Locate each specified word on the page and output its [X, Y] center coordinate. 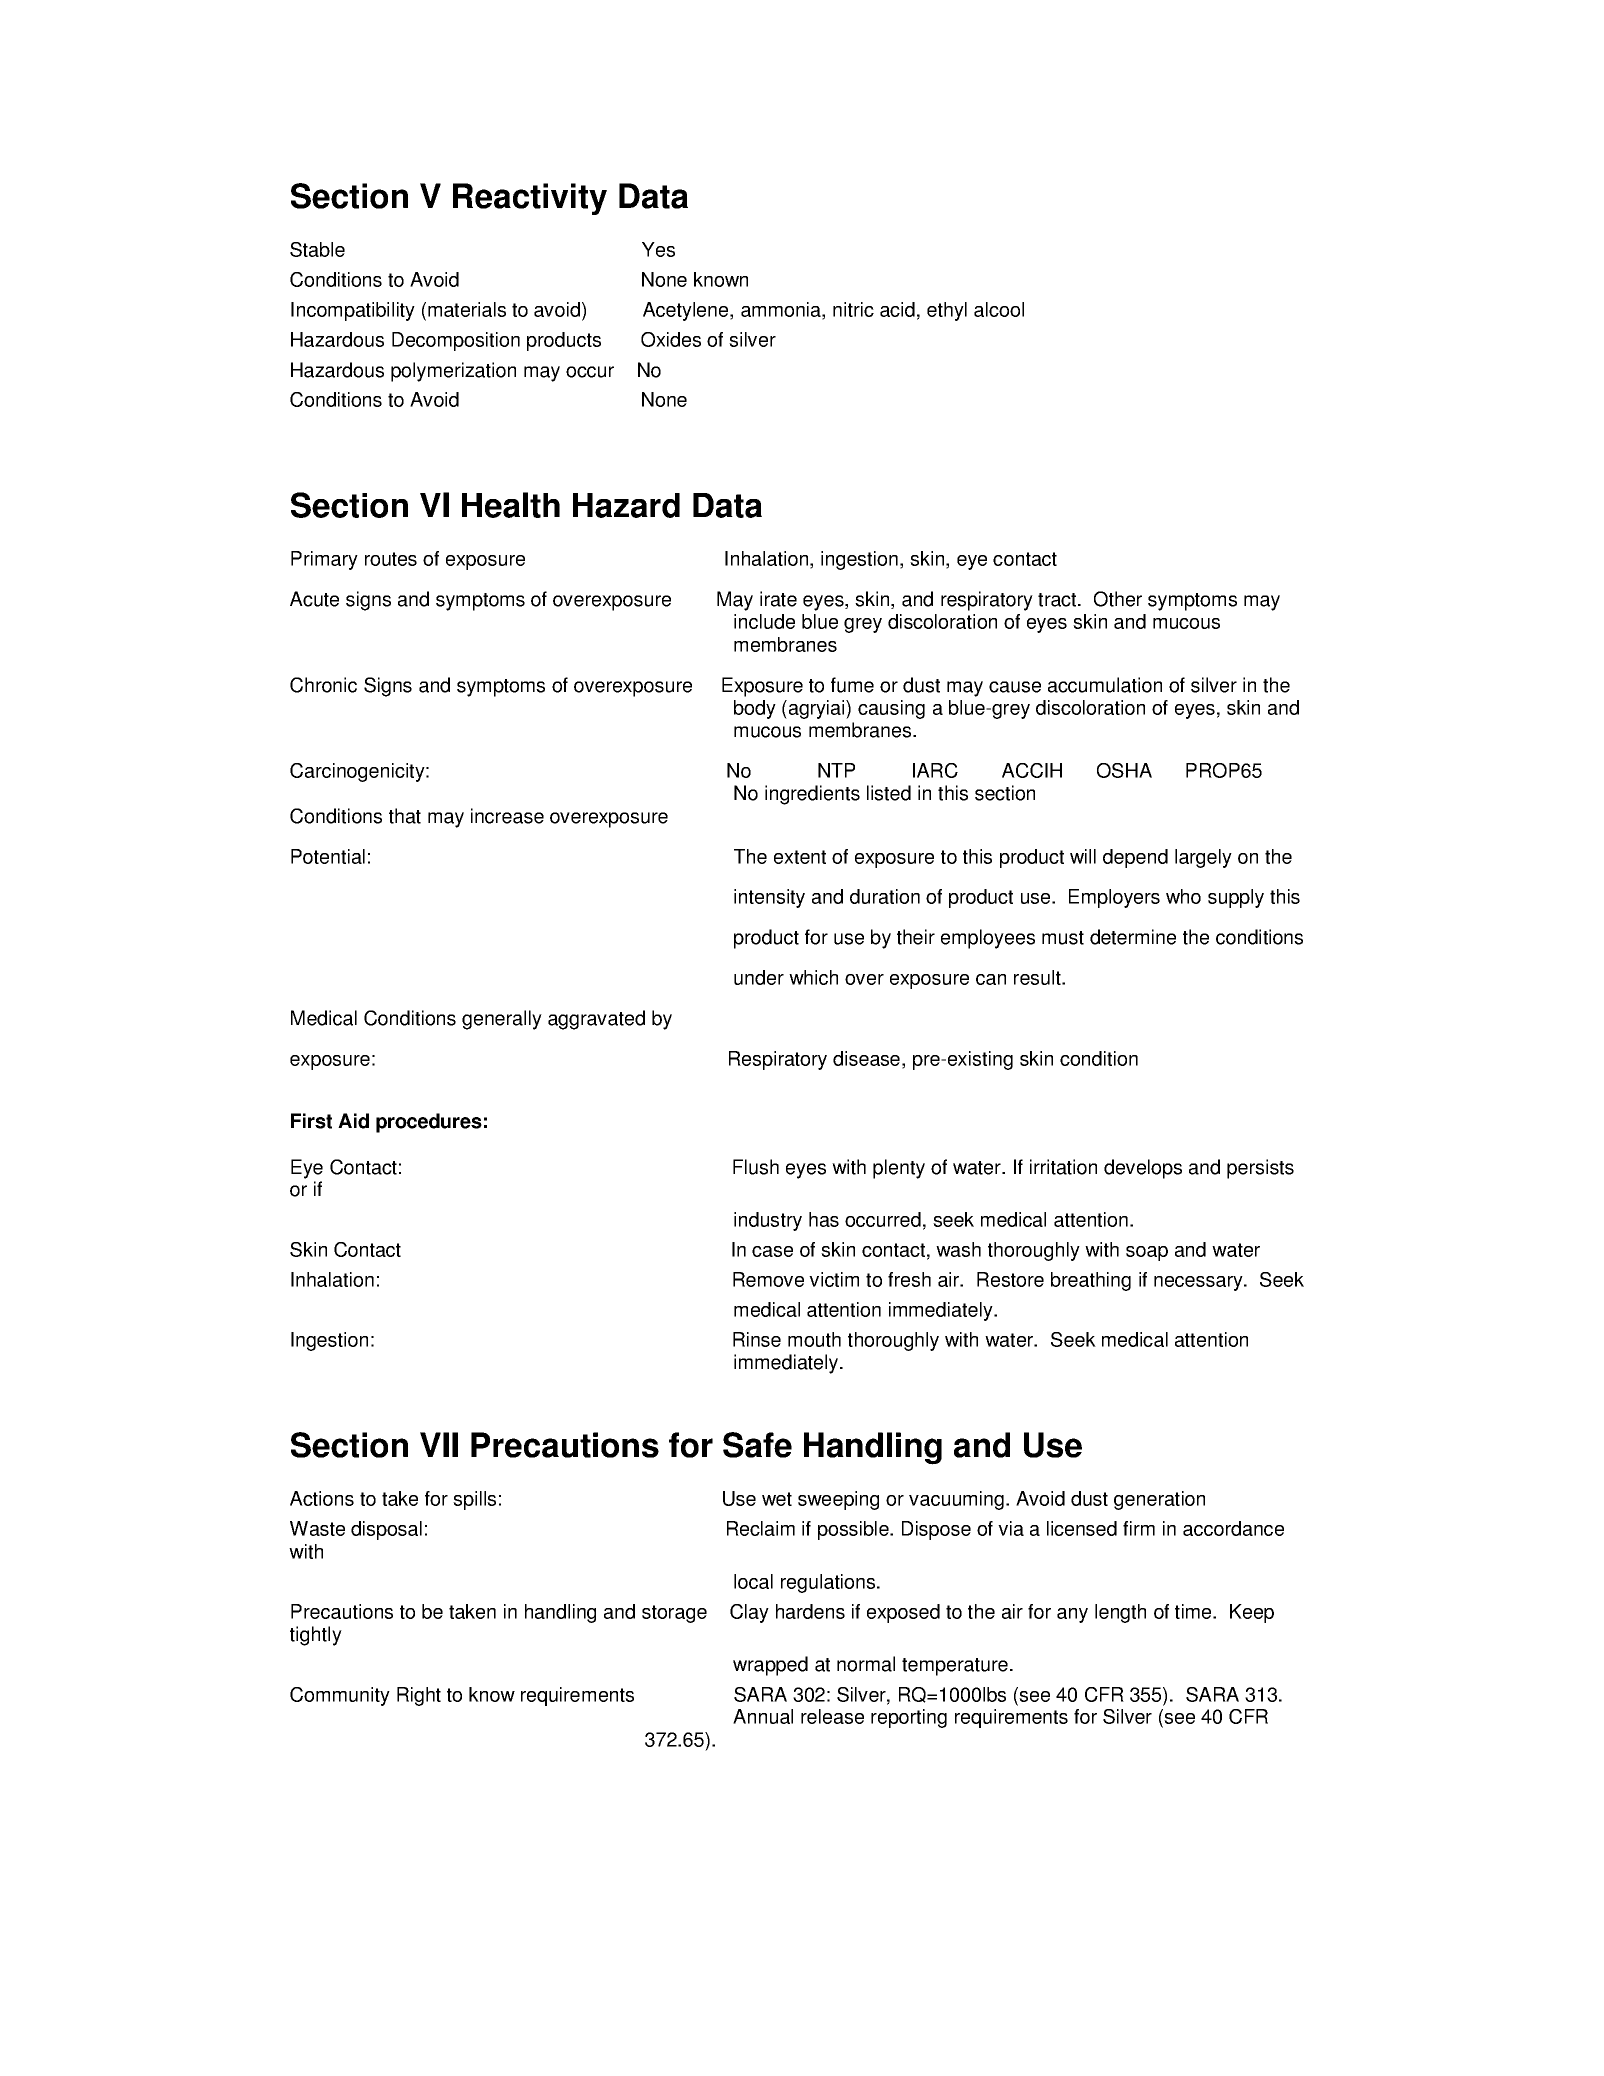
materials [467, 309]
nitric [853, 309]
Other [1118, 599]
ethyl [947, 311]
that [405, 816]
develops [1143, 1169]
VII [439, 1444]
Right [419, 1696]
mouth [814, 1339]
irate [778, 599]
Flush [756, 1167]
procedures [429, 1123]
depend [1135, 858]
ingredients [812, 795]
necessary [1199, 1283]
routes [391, 559]
